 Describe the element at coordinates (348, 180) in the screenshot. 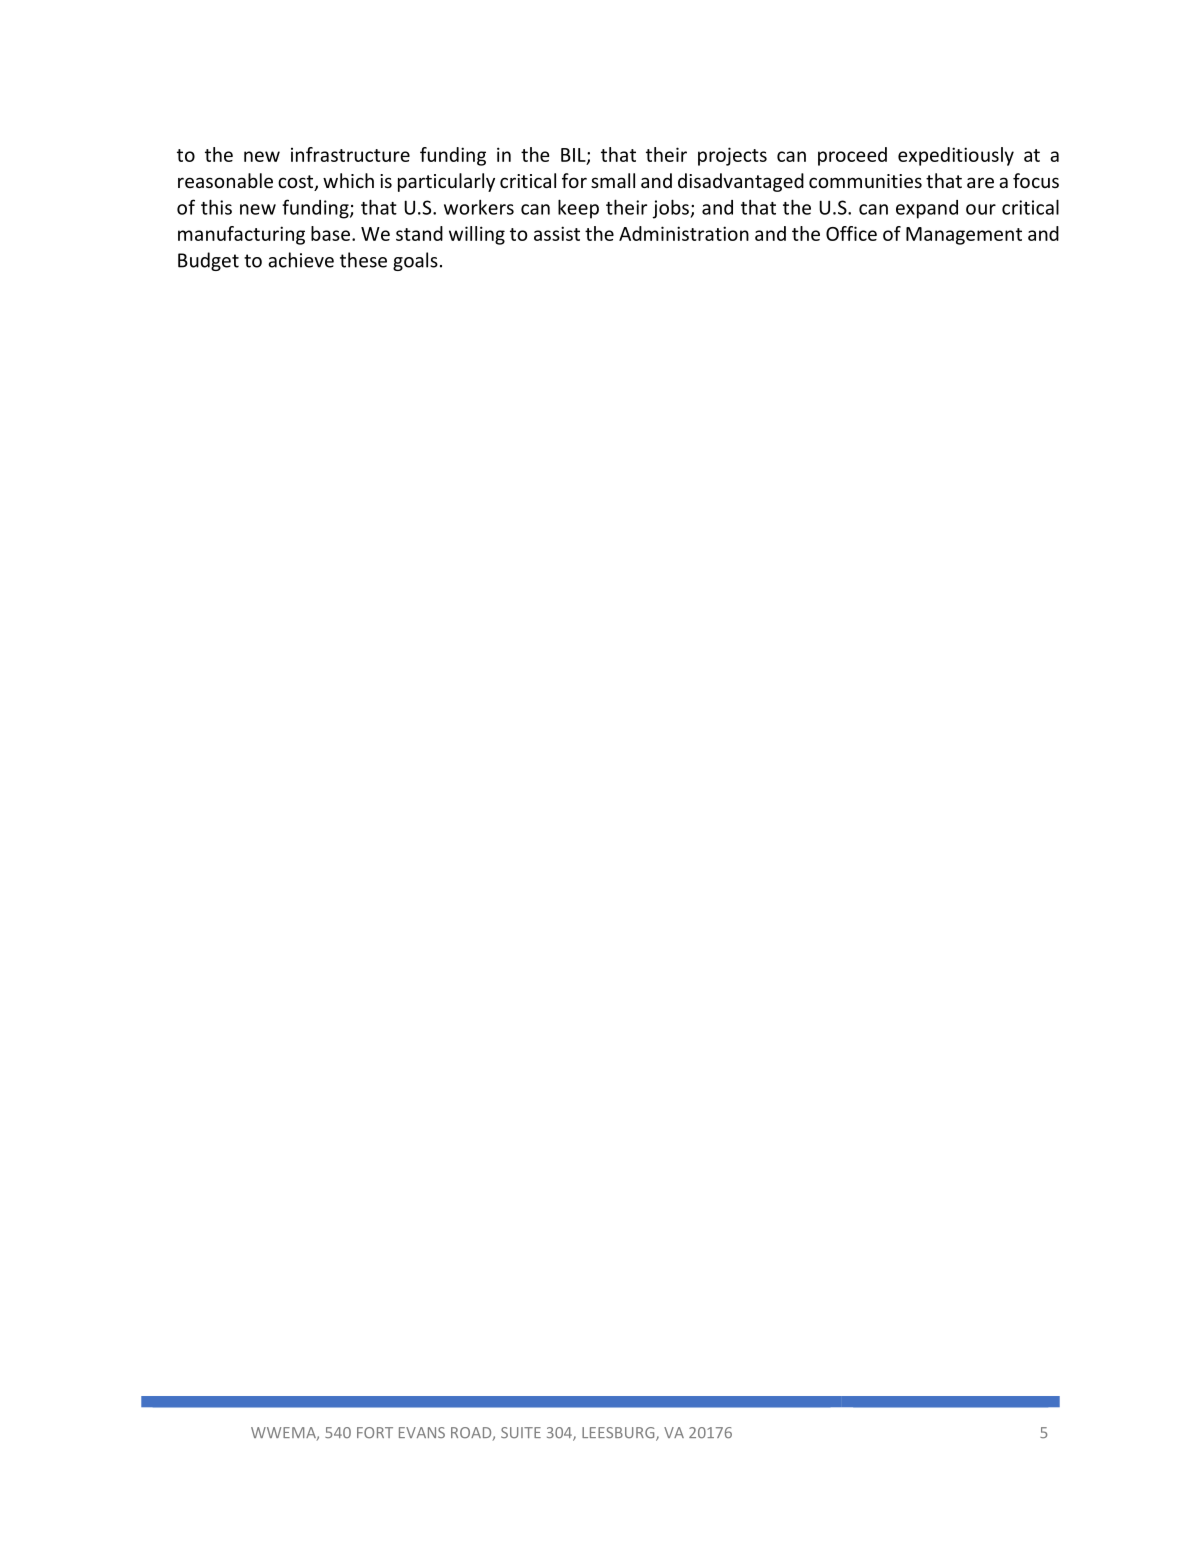

I see `which` at that location.
